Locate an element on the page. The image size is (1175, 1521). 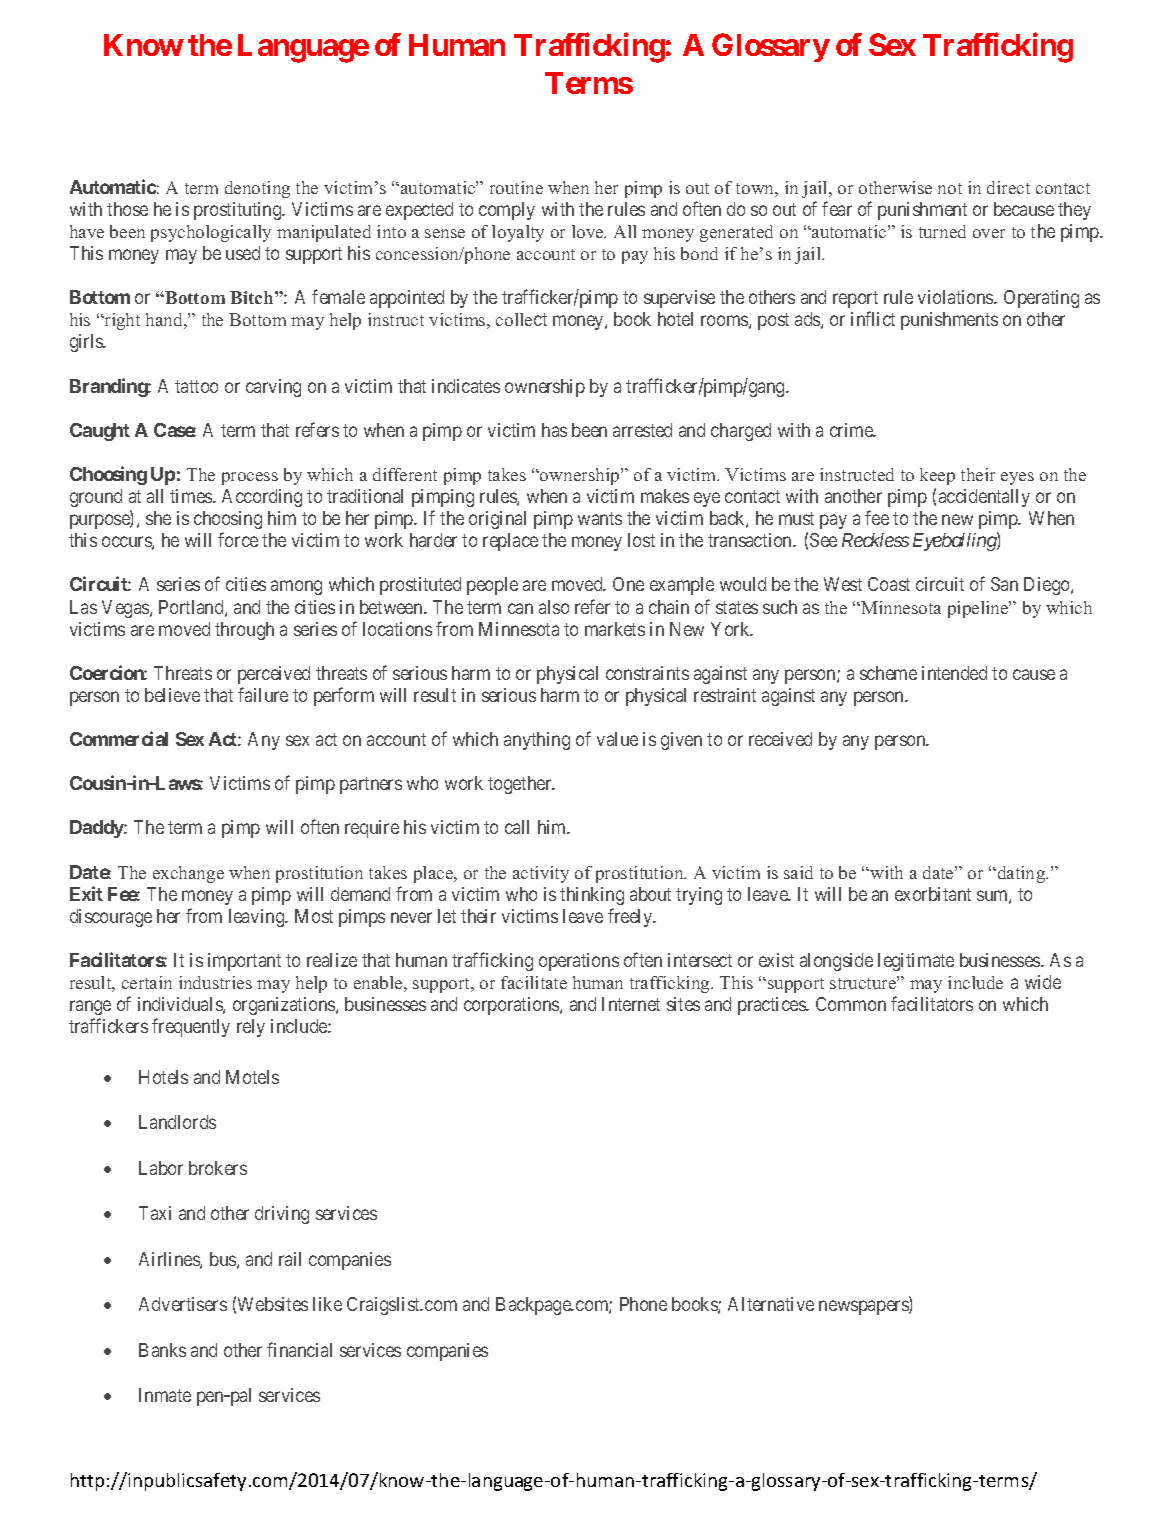
Alternative is located at coordinates (771, 1304).
